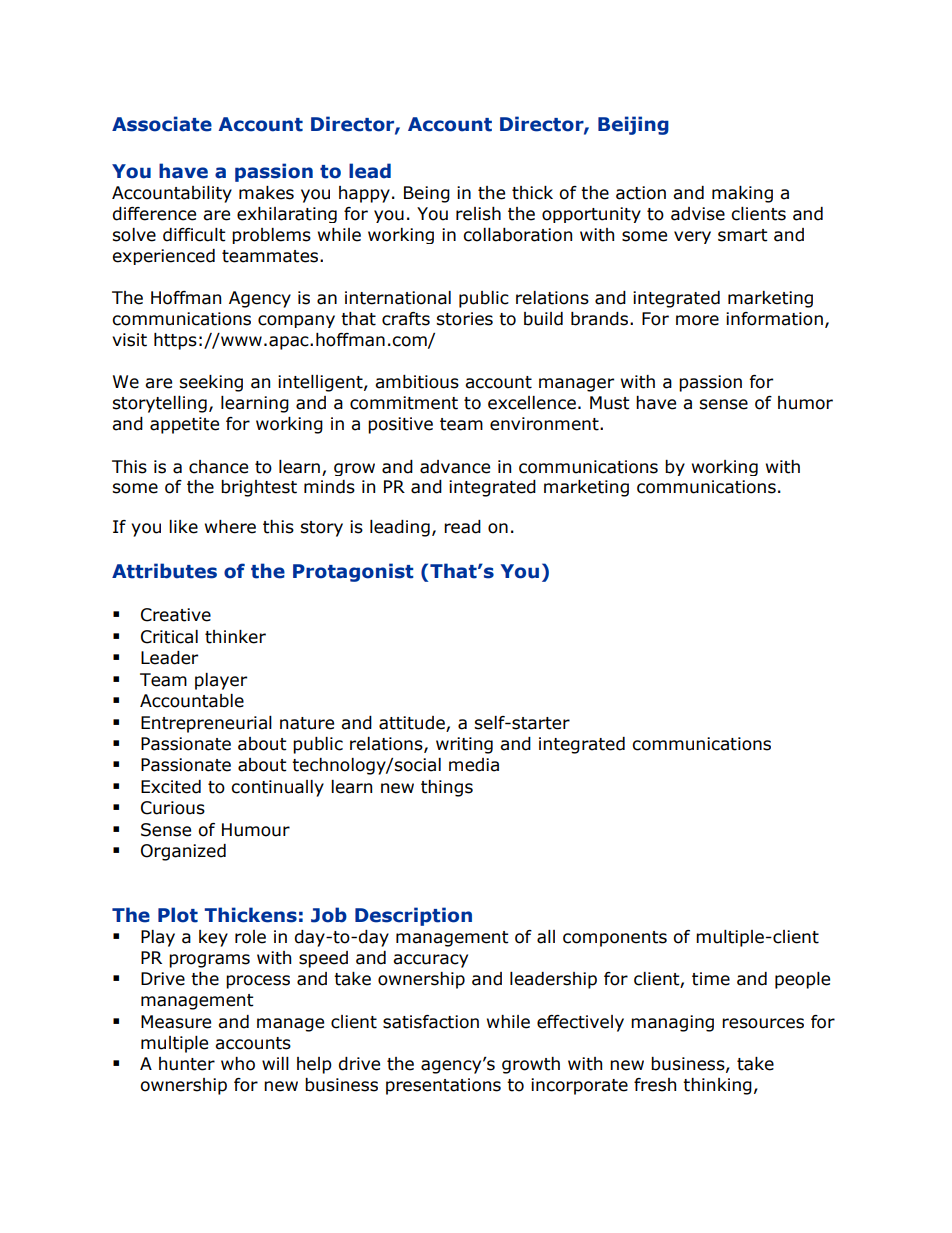  What do you see at coordinates (474, 765) in the image?
I see `media` at bounding box center [474, 765].
